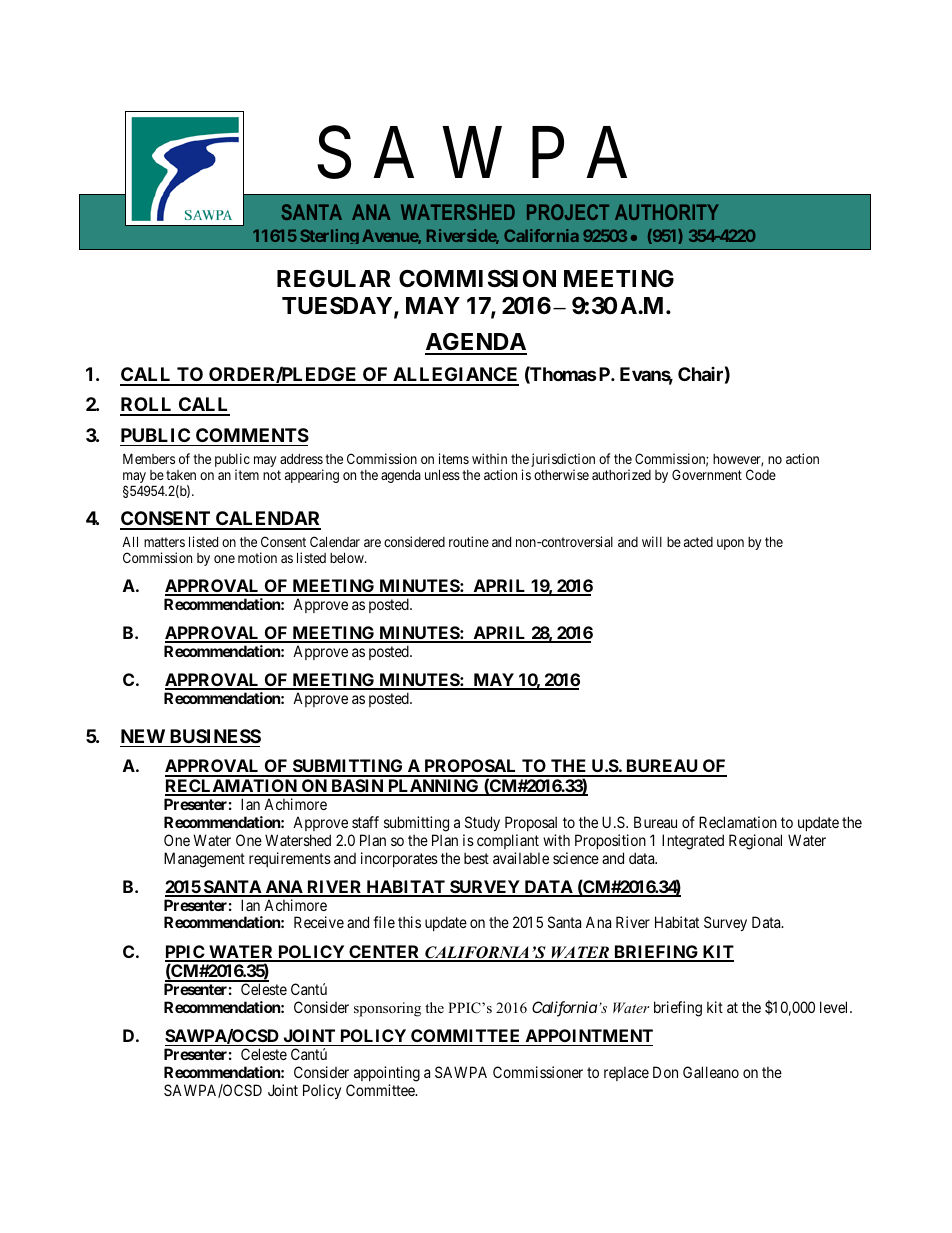 Image resolution: width=952 pixels, height=1233 pixels. I want to click on REGULAR, so click(334, 278).
